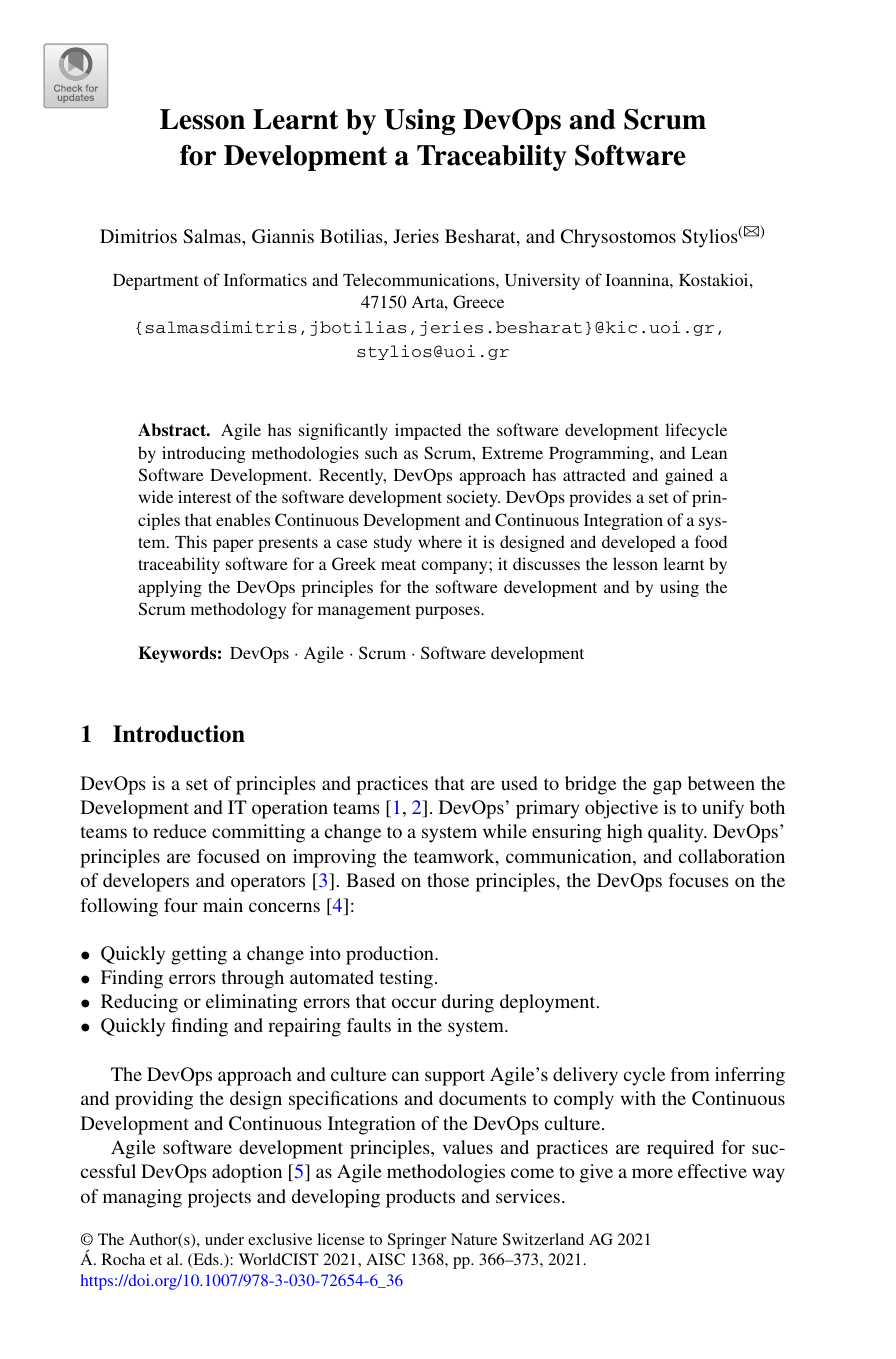 The image size is (896, 1359). Describe the element at coordinates (448, 612) in the screenshot. I see `purposes` at that location.
